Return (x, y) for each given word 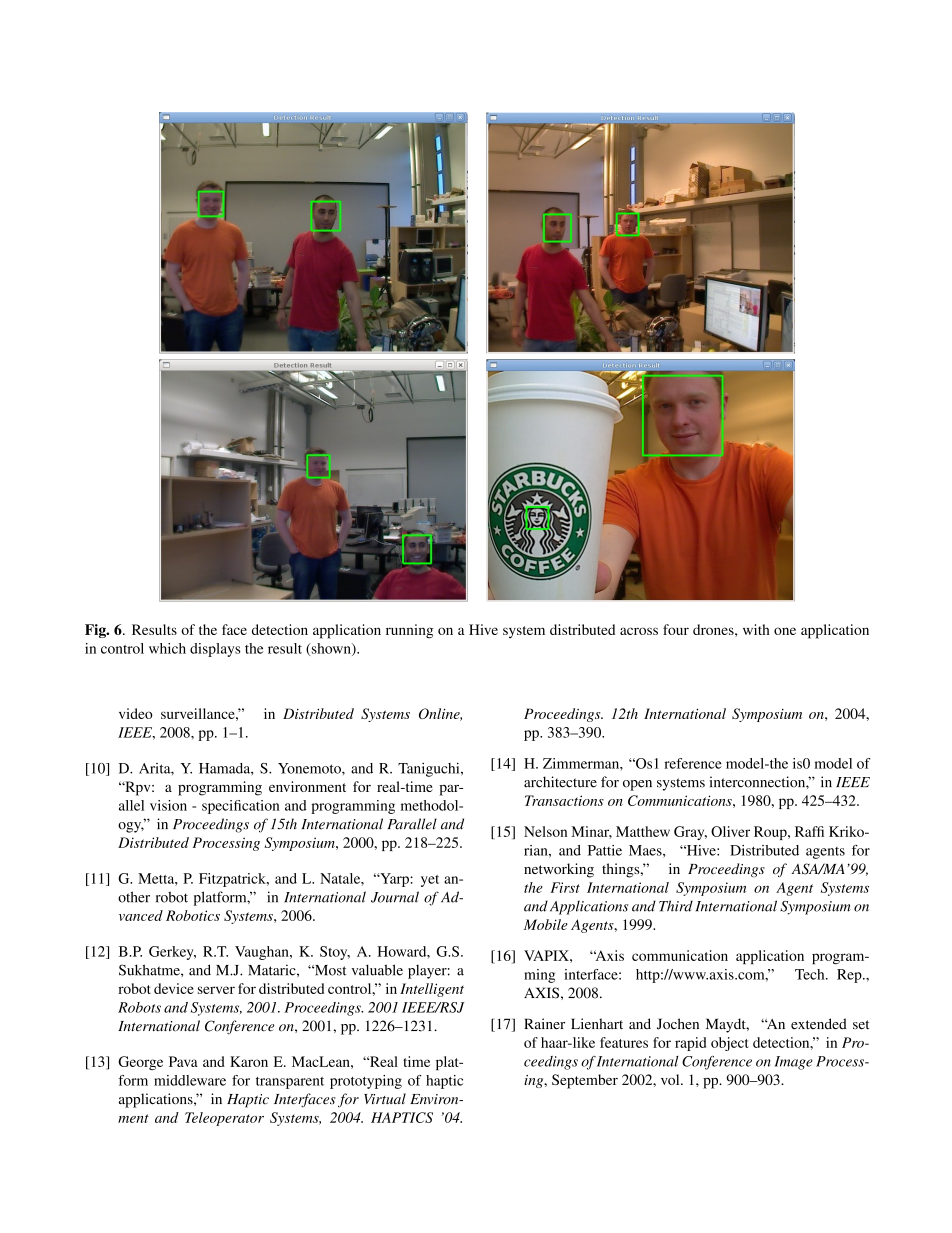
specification (241, 807)
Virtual (385, 1099)
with (756, 629)
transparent (290, 1083)
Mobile (546, 924)
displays (215, 650)
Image (793, 1063)
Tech (811, 974)
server (216, 990)
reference (693, 763)
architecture (560, 782)
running (409, 631)
